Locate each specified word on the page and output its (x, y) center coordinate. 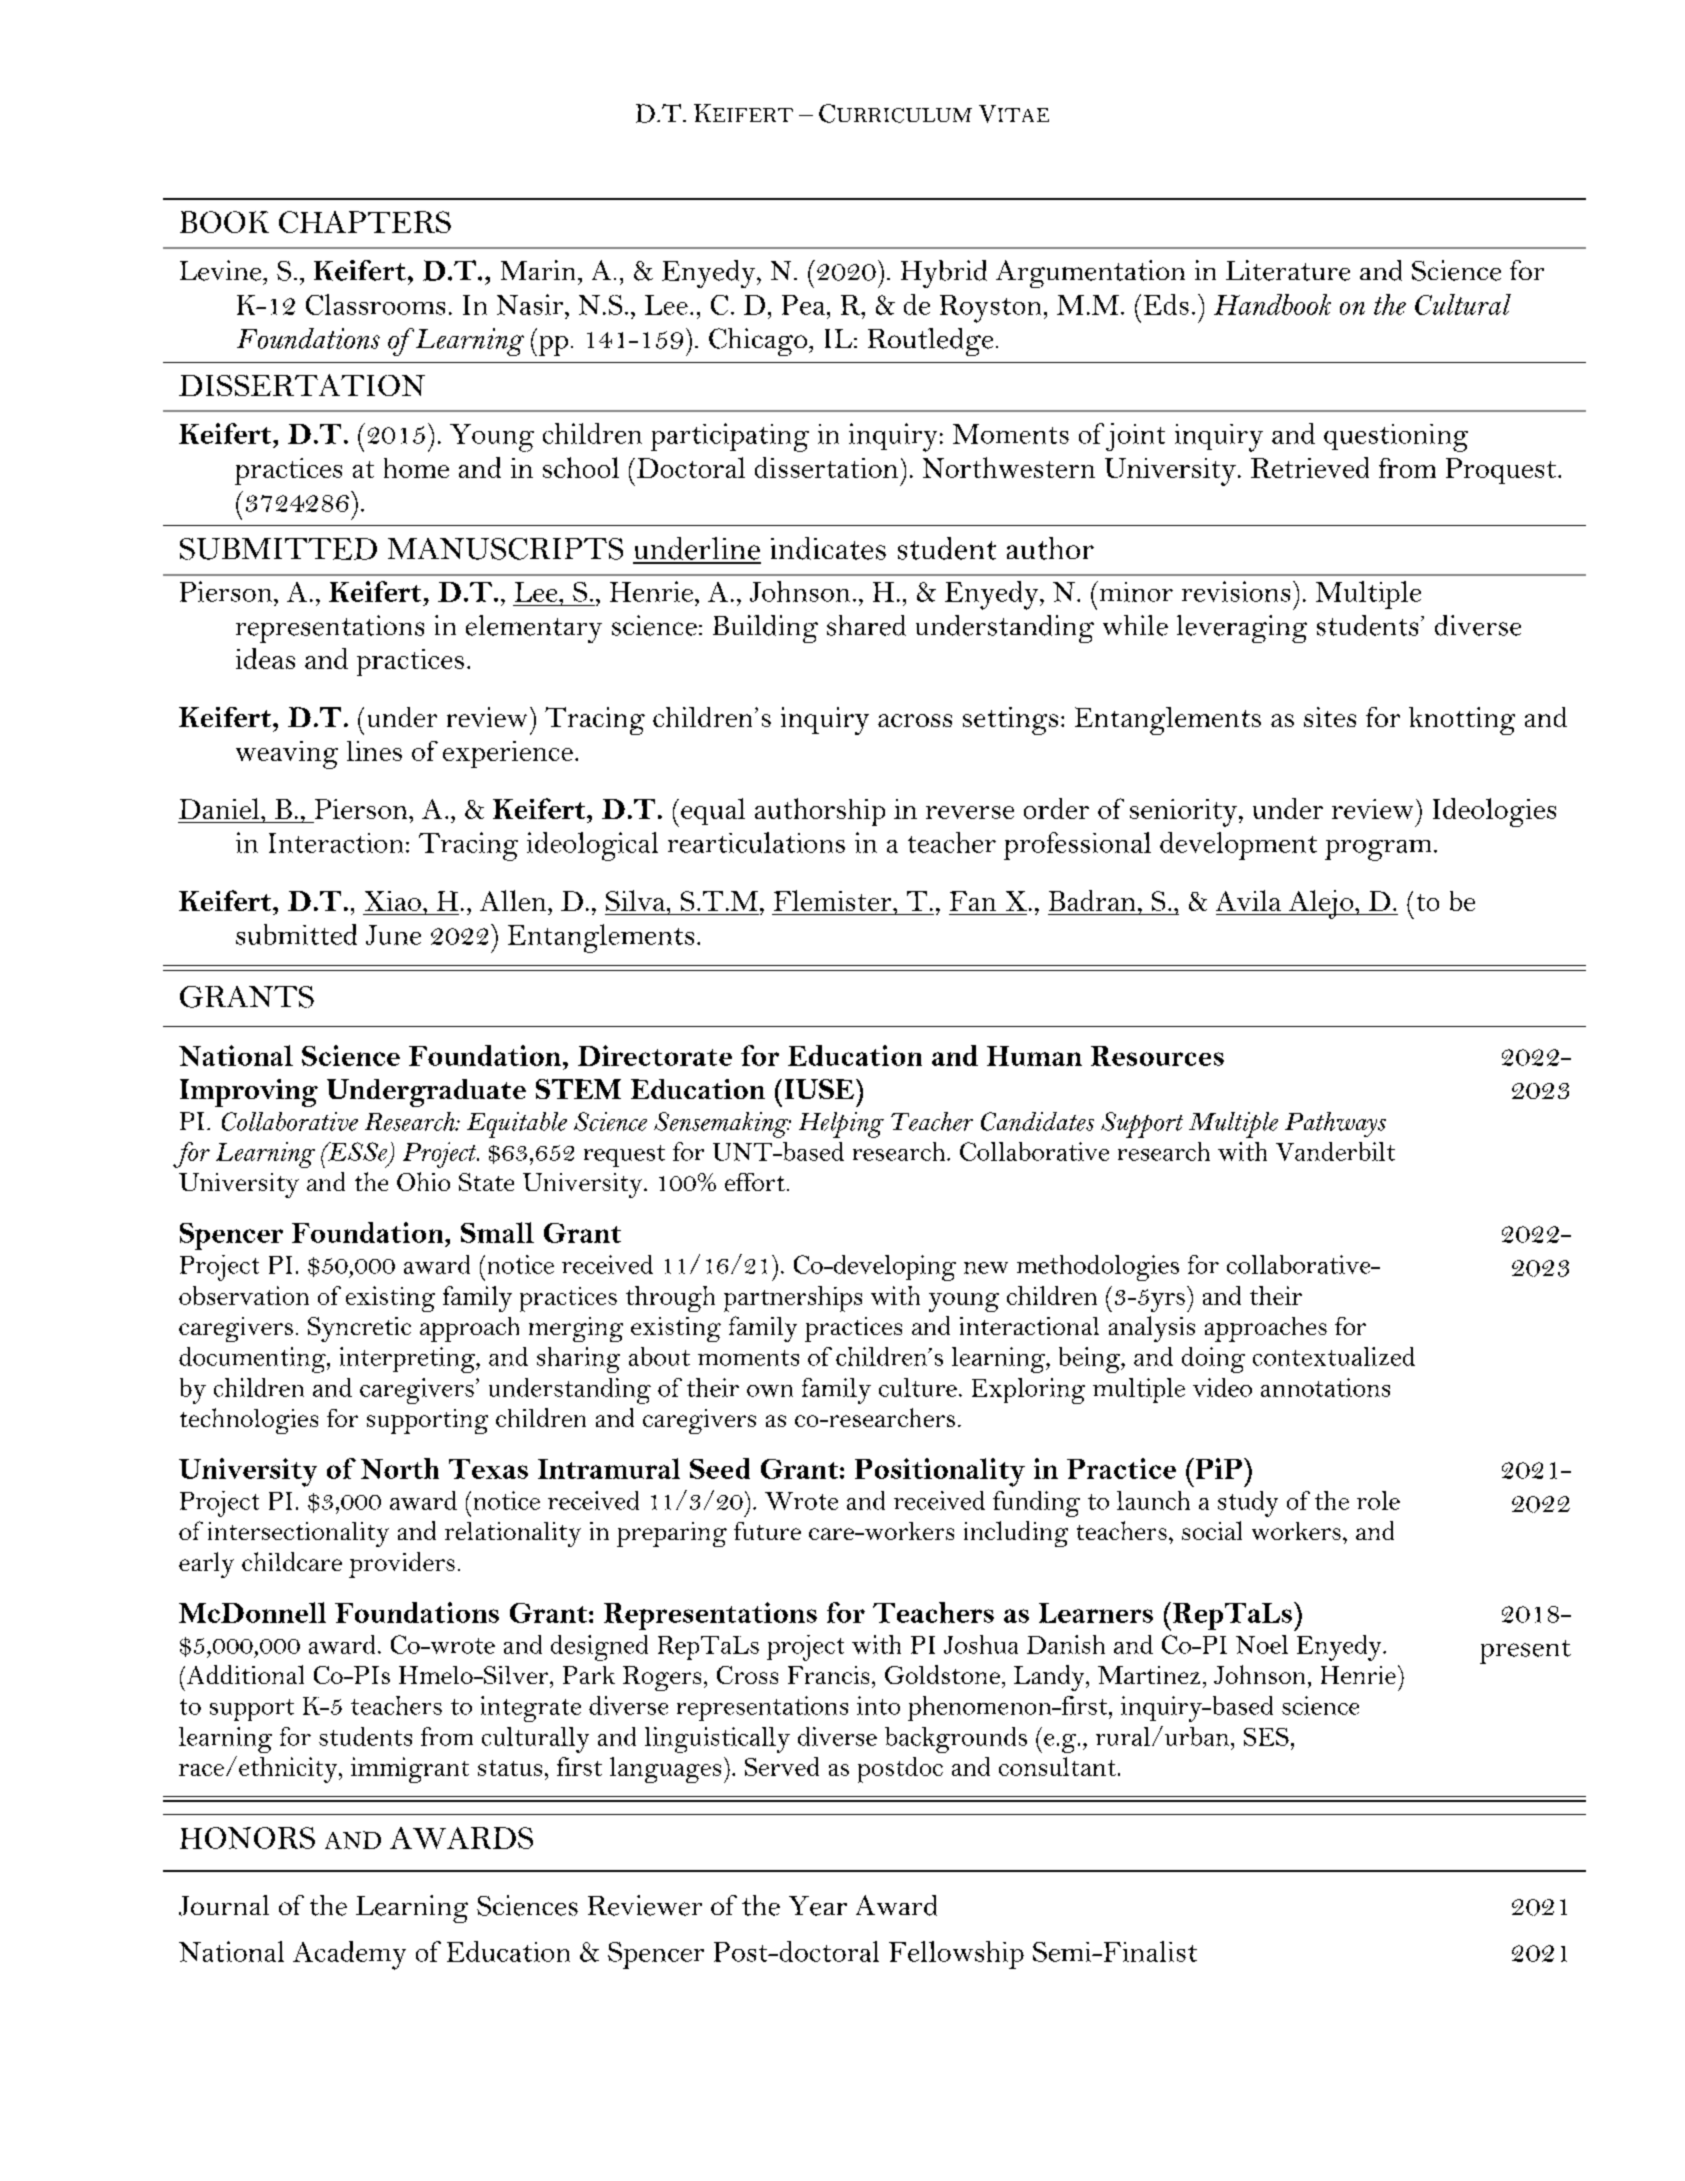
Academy (349, 1955)
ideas (265, 658)
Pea (803, 305)
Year (818, 1906)
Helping (841, 1125)
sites (1330, 717)
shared (866, 625)
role (1378, 1500)
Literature (1288, 270)
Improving (249, 1093)
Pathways (1335, 1124)
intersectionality (298, 1534)
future (767, 1531)
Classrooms (375, 304)
